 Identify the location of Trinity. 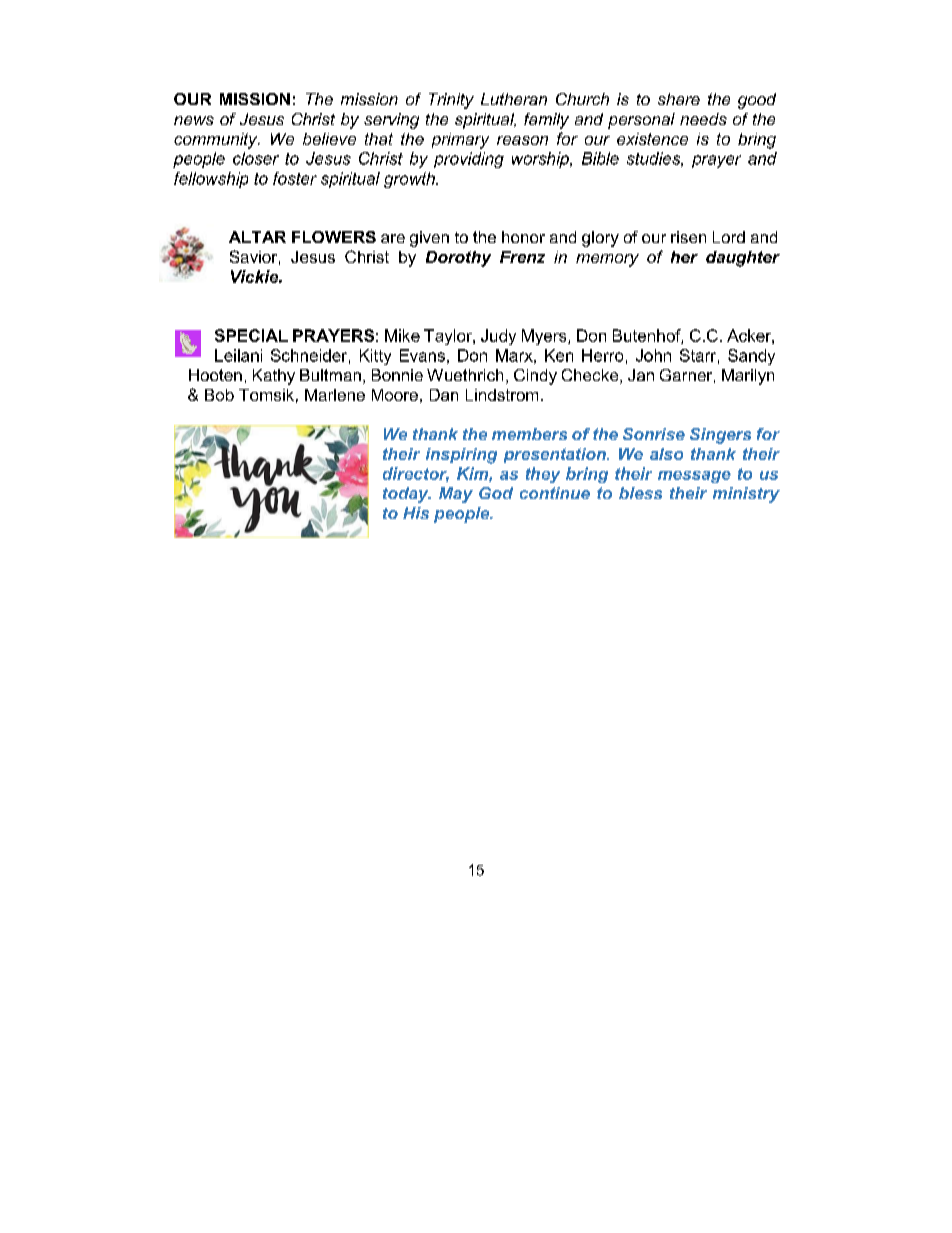
(451, 101).
